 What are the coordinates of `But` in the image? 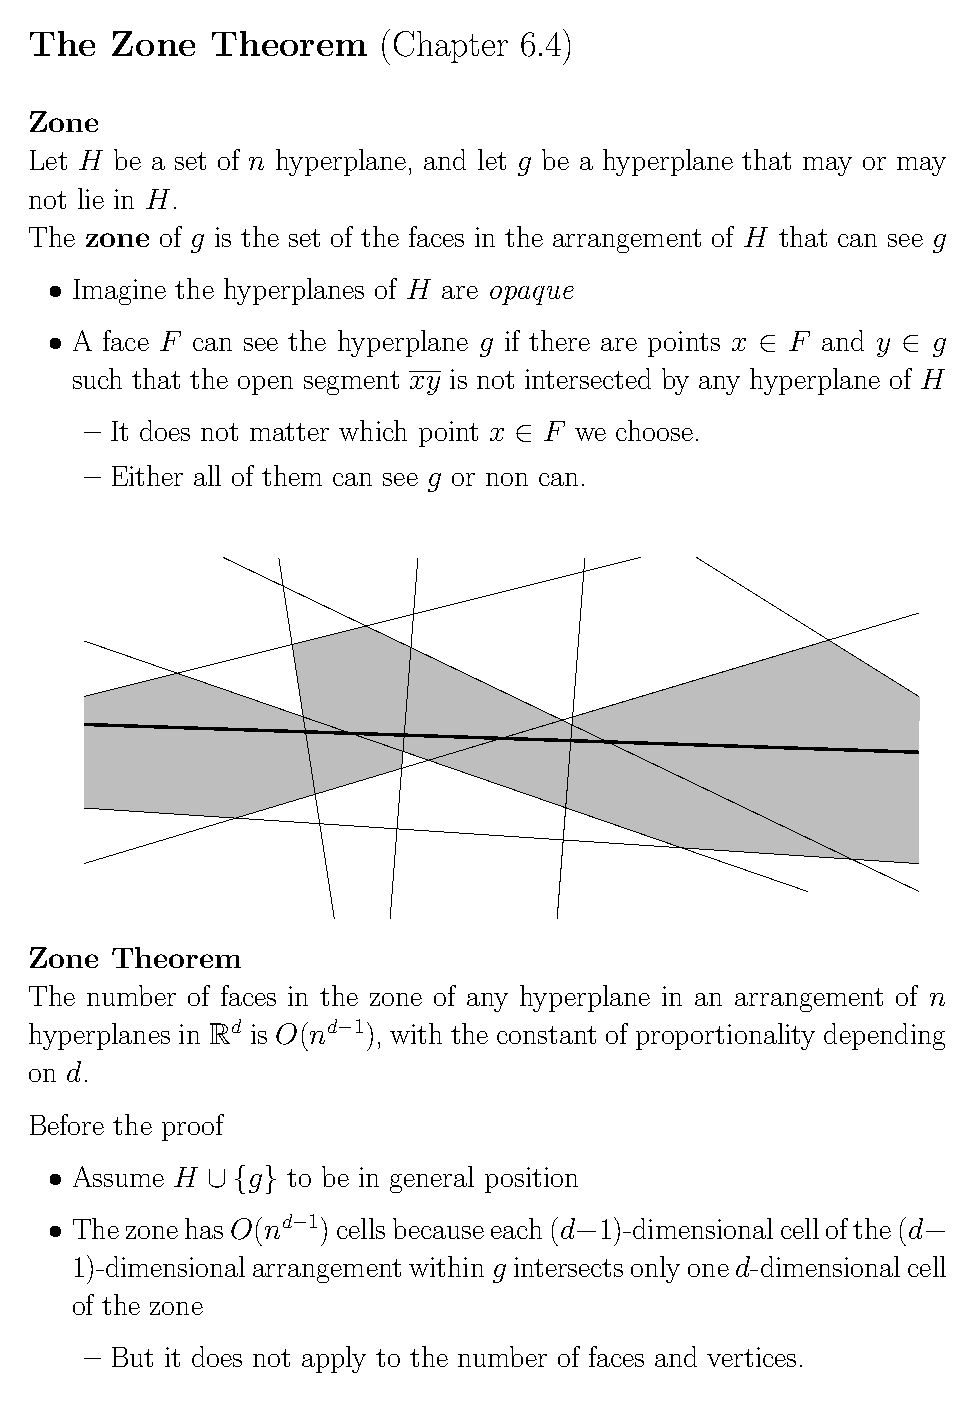 It's located at (132, 1357).
